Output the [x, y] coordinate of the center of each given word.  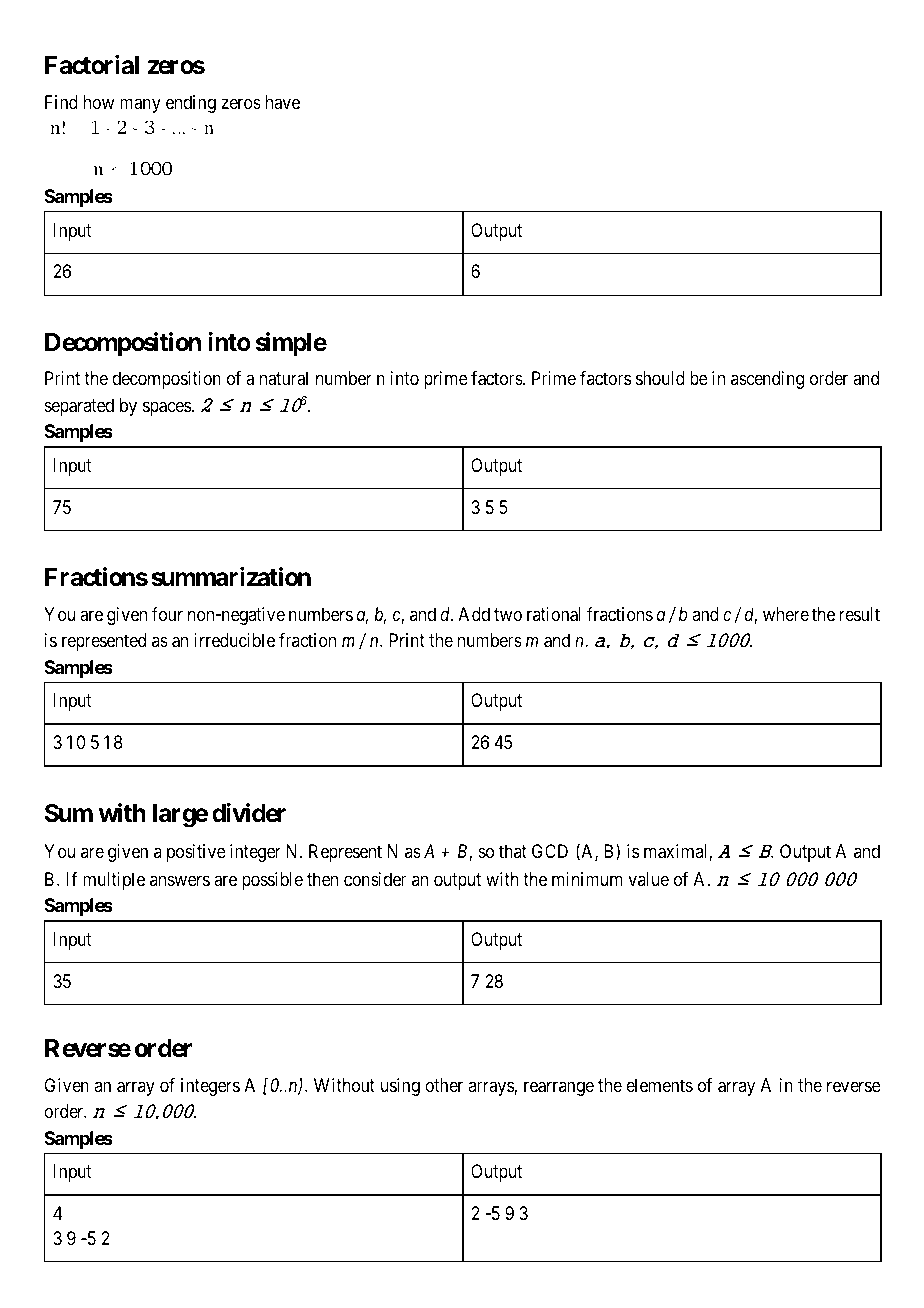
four [167, 614]
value [648, 879]
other [444, 1085]
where [786, 614]
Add [474, 614]
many [140, 105]
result [859, 614]
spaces [167, 408]
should [660, 378]
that [513, 851]
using [400, 1087]
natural [283, 378]
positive [196, 853]
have [282, 102]
